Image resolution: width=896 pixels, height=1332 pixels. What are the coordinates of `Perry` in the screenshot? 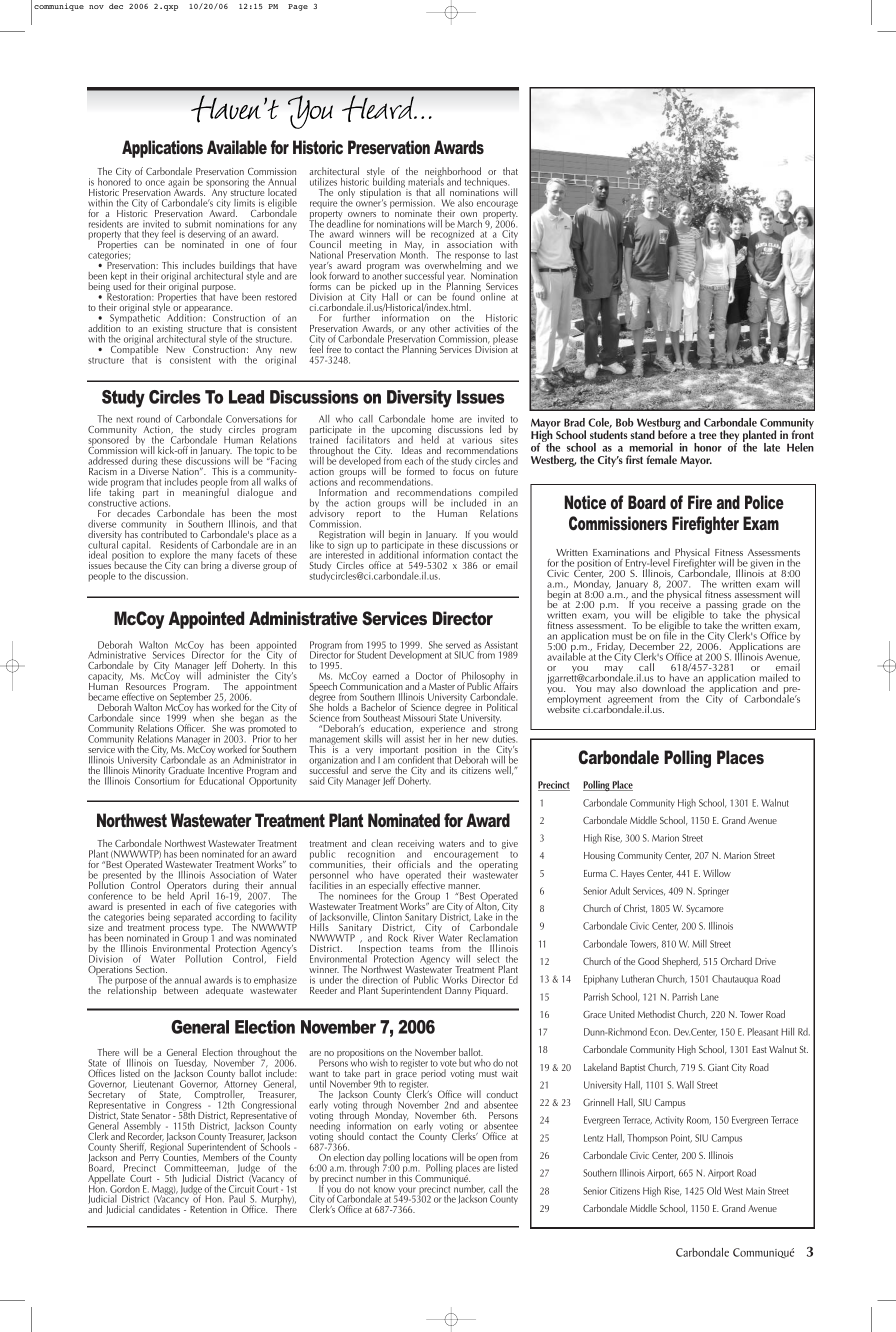 It's located at (151, 1159).
